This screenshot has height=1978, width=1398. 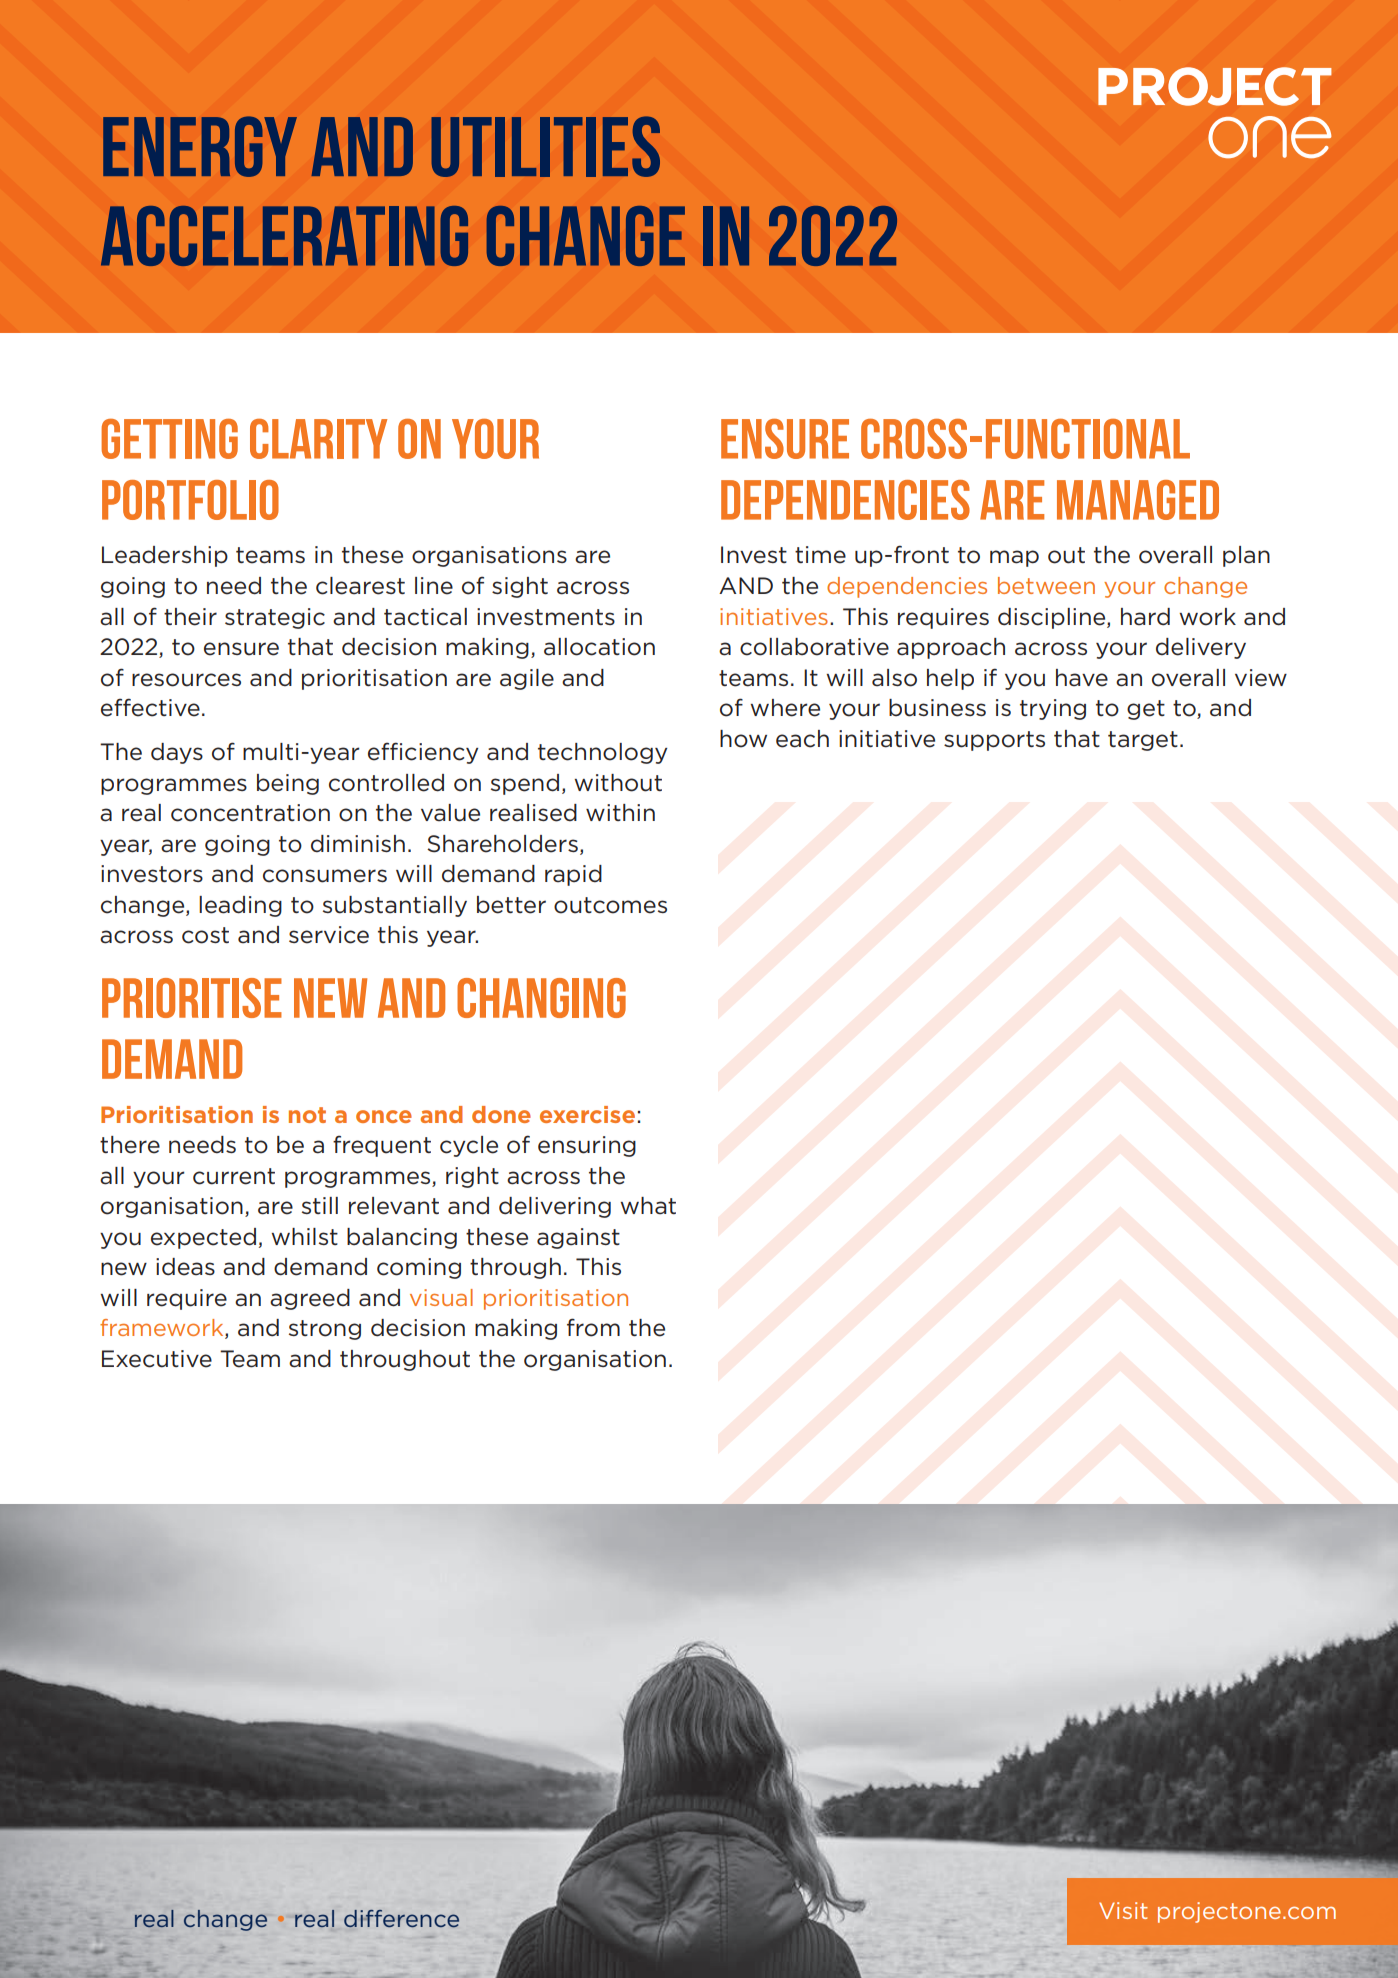 I want to click on Visit, so click(x=1123, y=1910).
